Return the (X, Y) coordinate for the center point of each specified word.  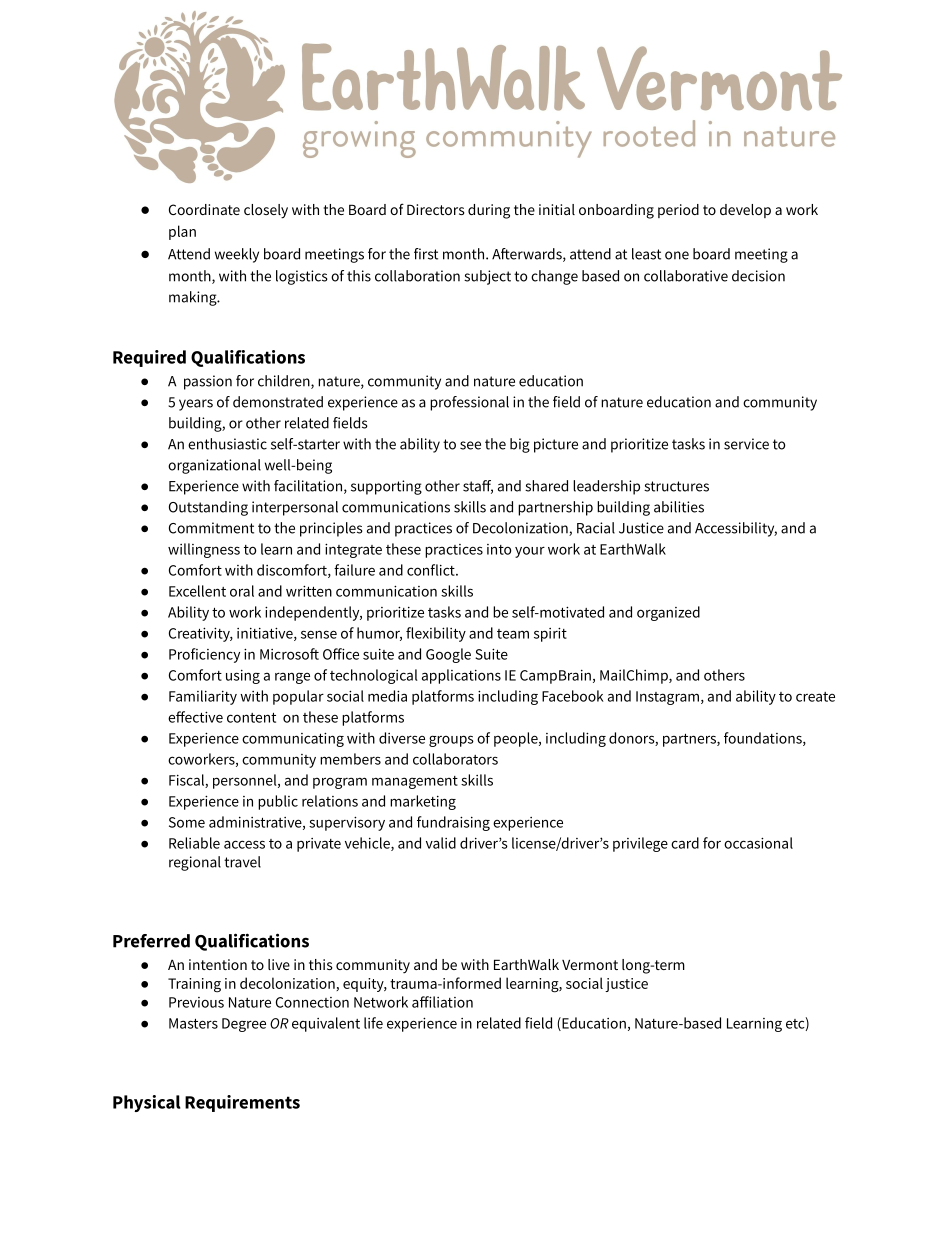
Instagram (667, 698)
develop (745, 211)
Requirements (242, 1103)
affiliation (442, 1002)
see (470, 445)
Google (448, 655)
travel (242, 862)
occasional (758, 843)
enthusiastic (227, 444)
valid (441, 843)
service (746, 444)
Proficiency (204, 655)
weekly (237, 255)
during (489, 211)
